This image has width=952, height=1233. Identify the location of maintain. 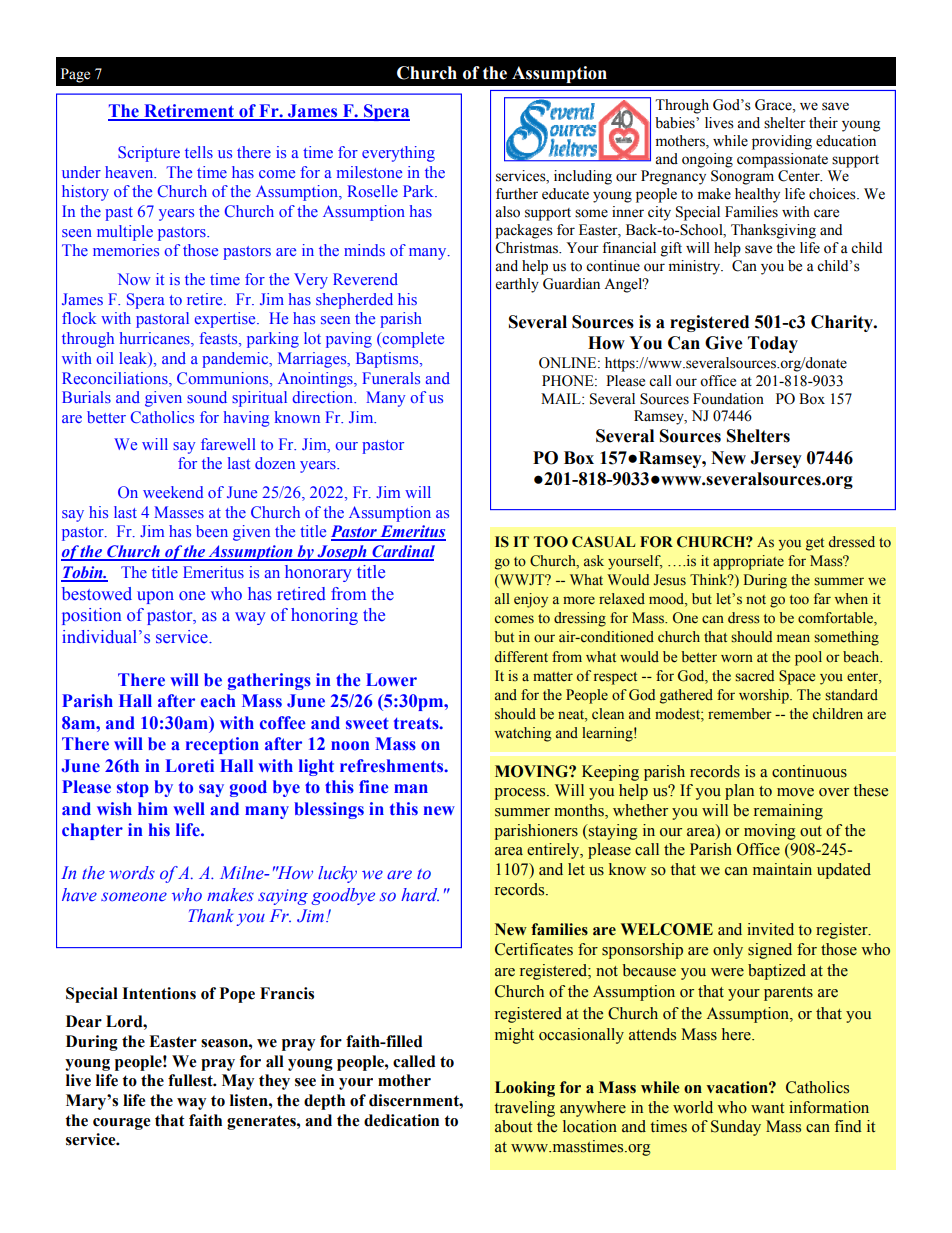
(782, 869).
